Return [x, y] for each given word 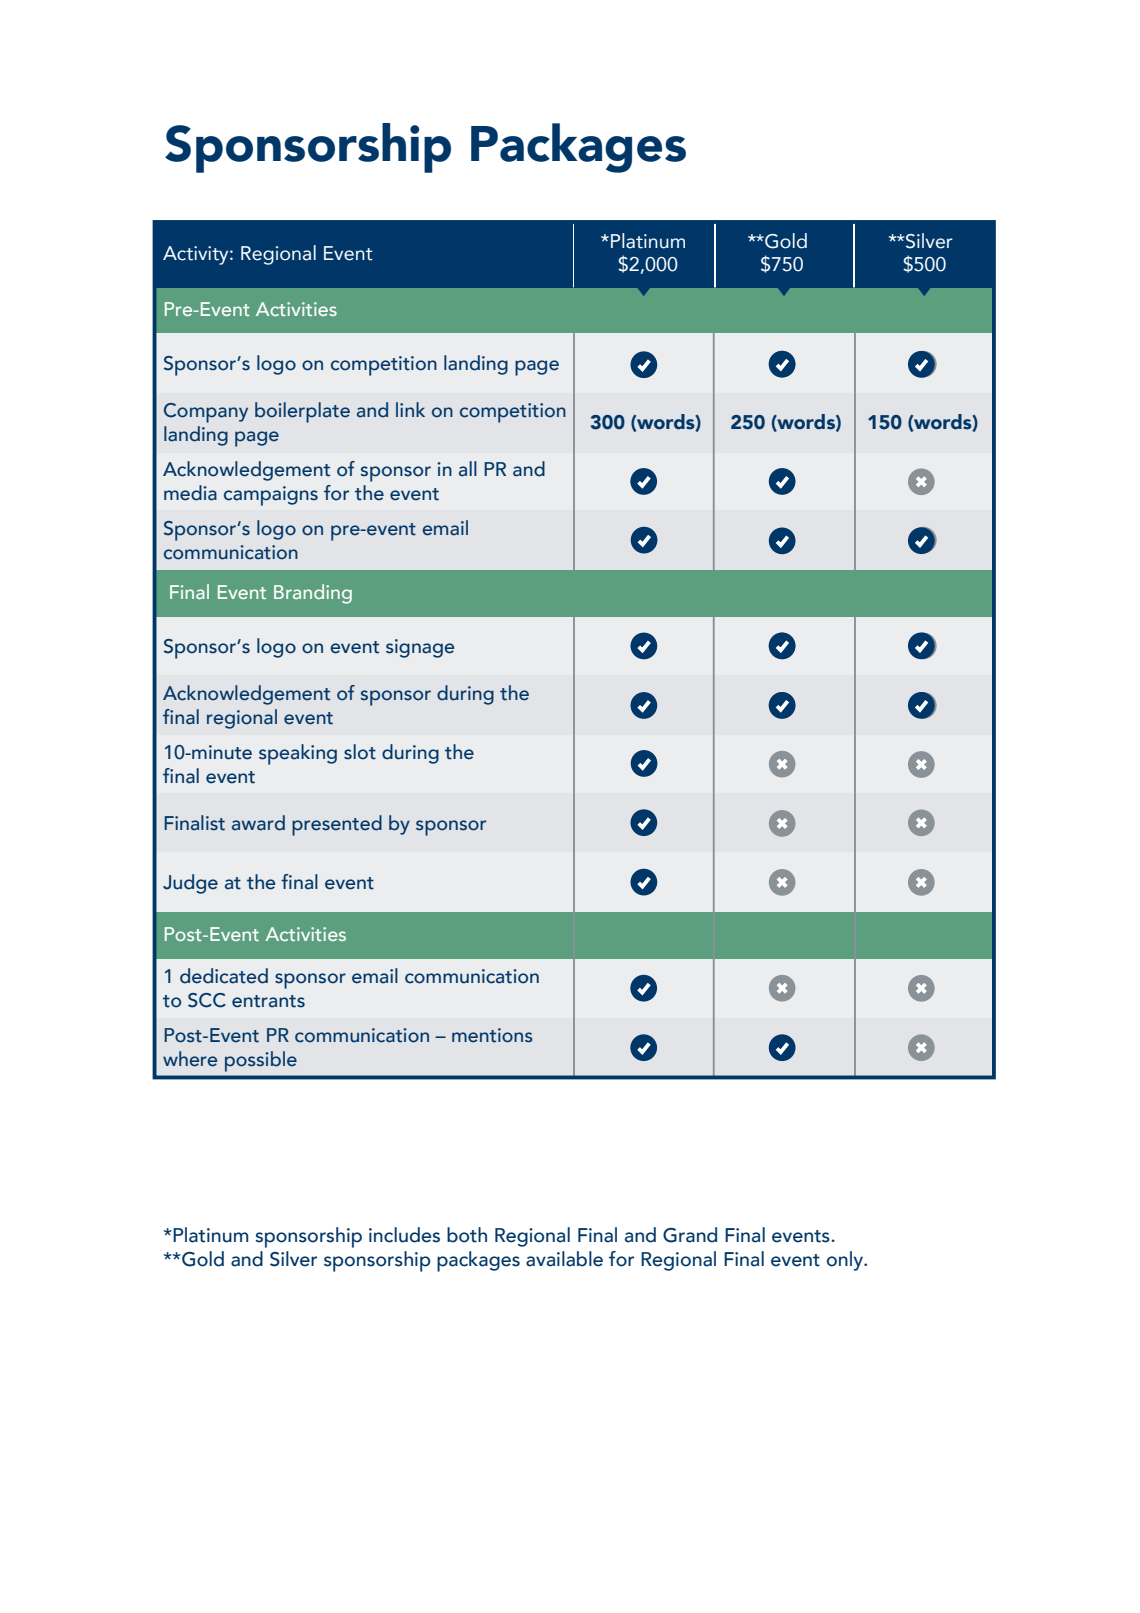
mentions [492, 1035]
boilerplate [302, 412]
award [258, 823]
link [410, 409]
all [468, 469]
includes [404, 1235]
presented [337, 825]
